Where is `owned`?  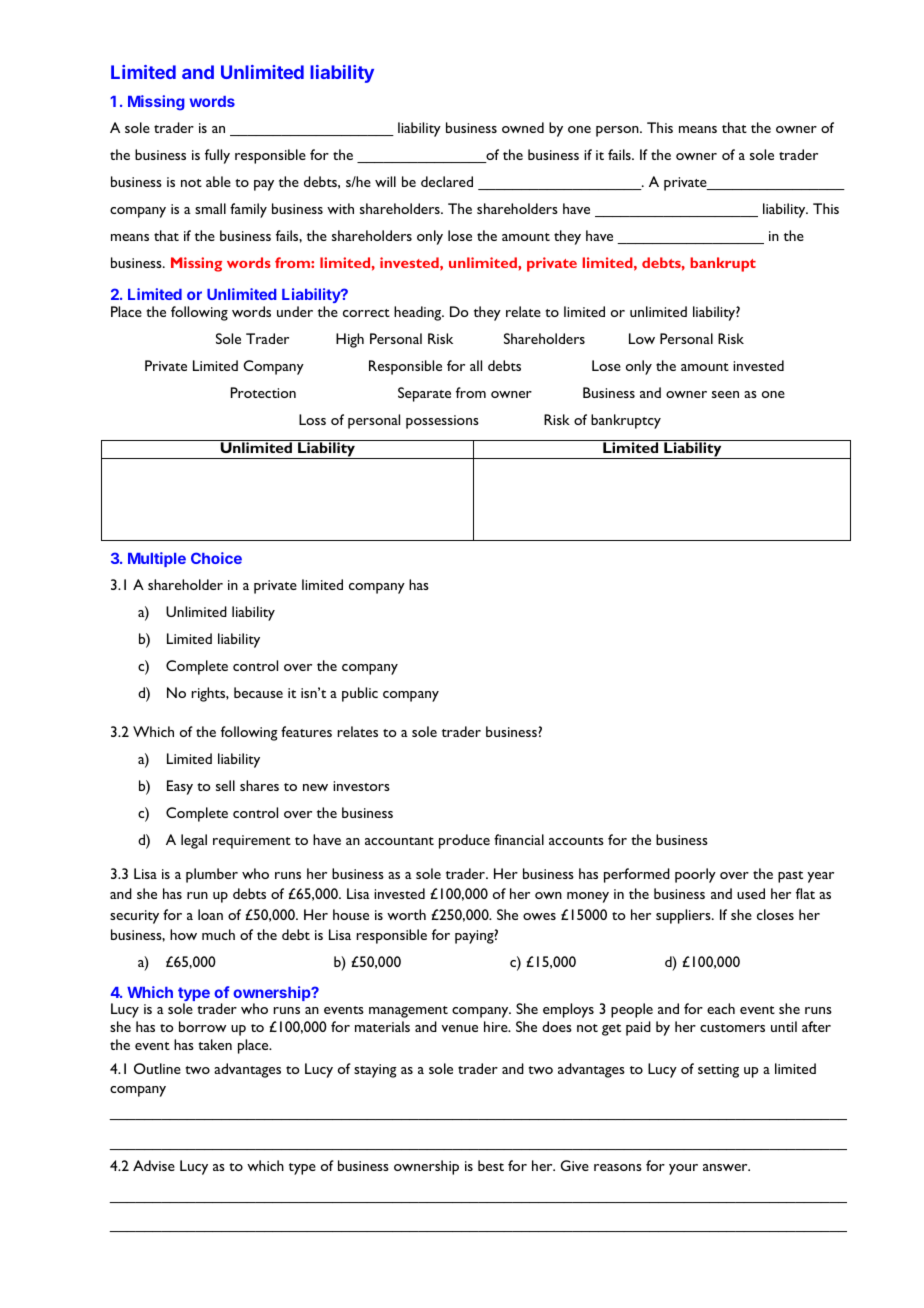 owned is located at coordinates (523, 127).
